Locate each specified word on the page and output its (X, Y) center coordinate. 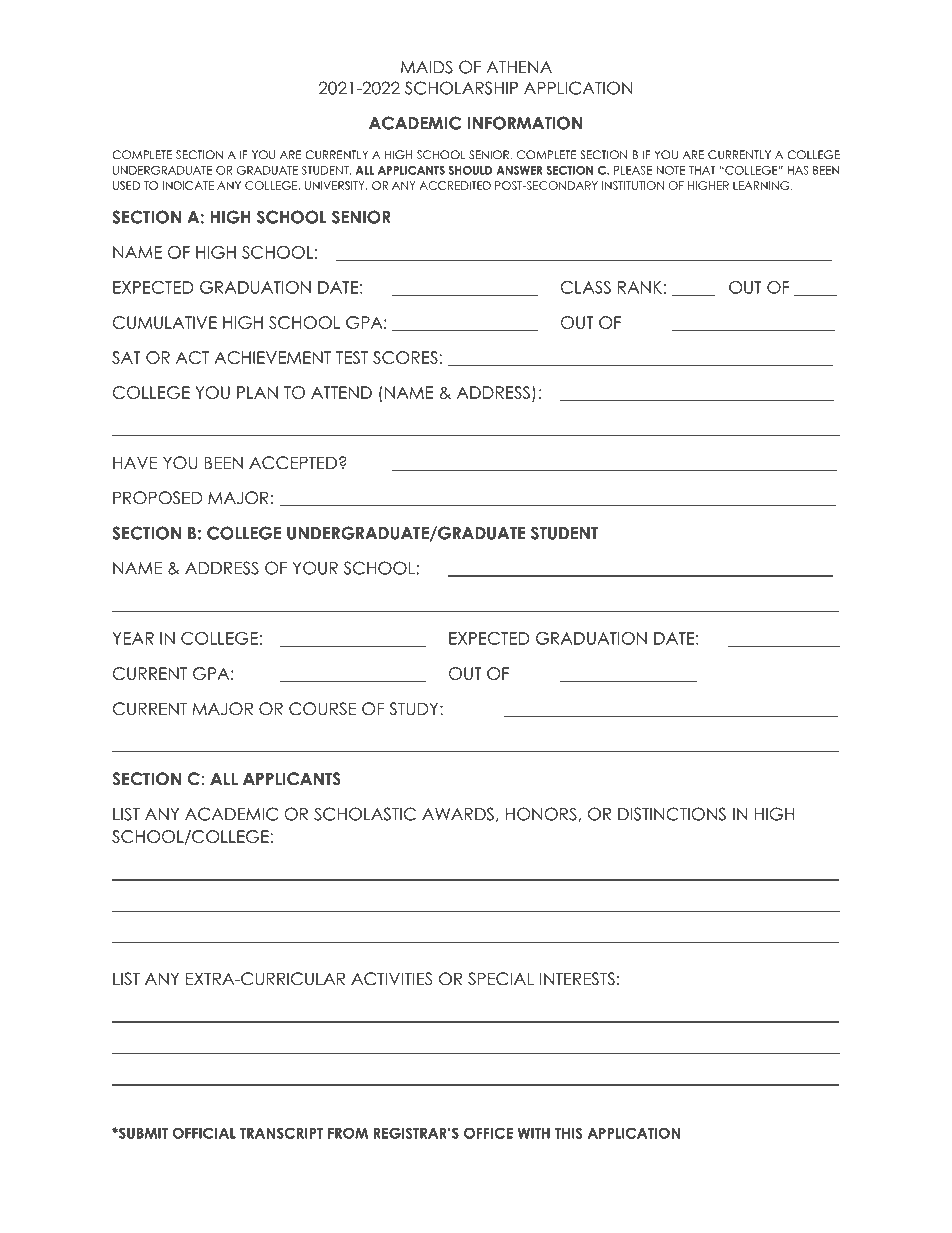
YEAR (133, 638)
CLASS (586, 287)
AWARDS (458, 814)
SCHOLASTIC (365, 814)
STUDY (415, 709)
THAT (702, 170)
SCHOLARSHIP (461, 88)
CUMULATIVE (165, 322)
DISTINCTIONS (672, 814)
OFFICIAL (204, 1133)
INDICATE (188, 185)
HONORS (541, 814)
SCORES (405, 357)
